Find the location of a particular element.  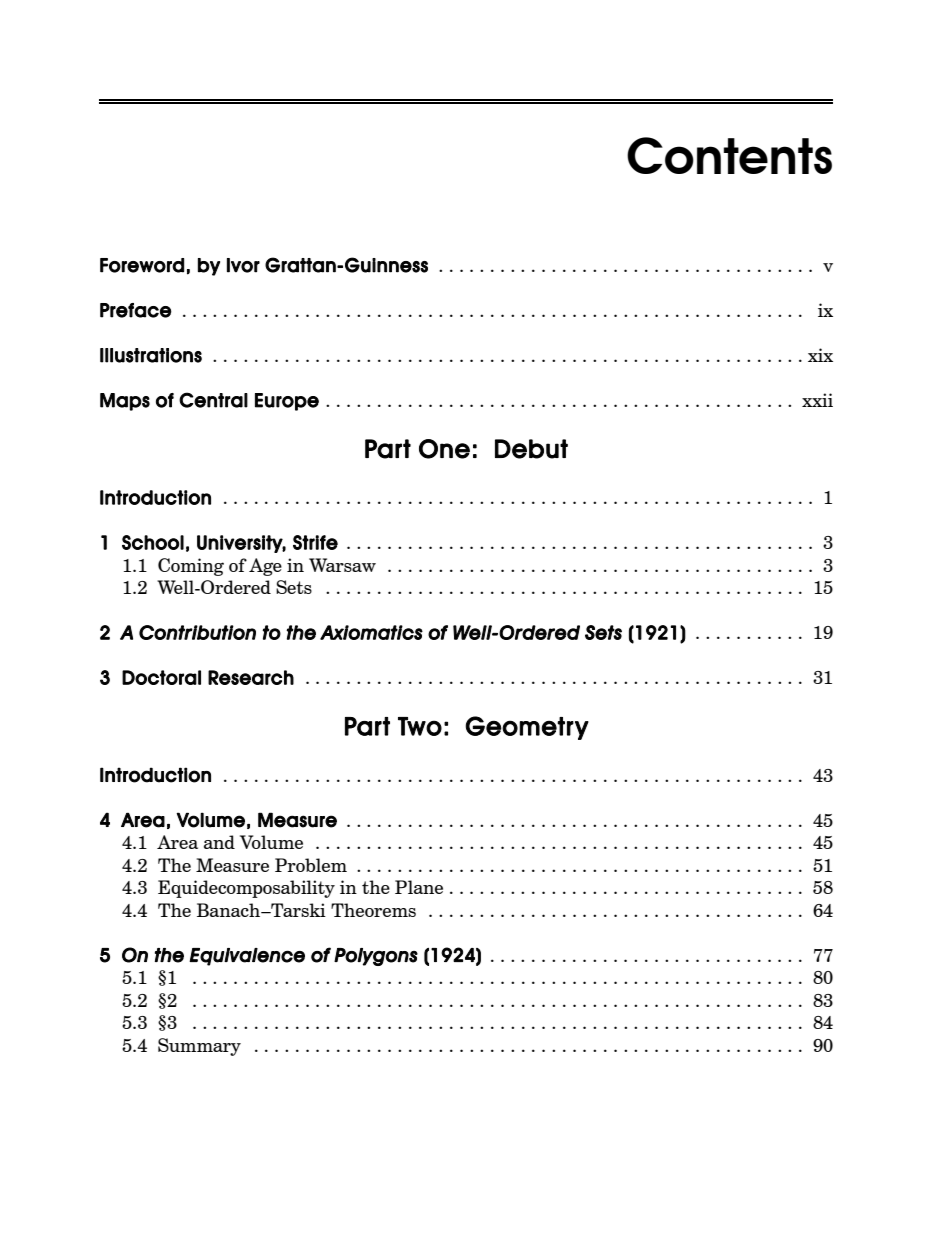

xix is located at coordinates (820, 355).
